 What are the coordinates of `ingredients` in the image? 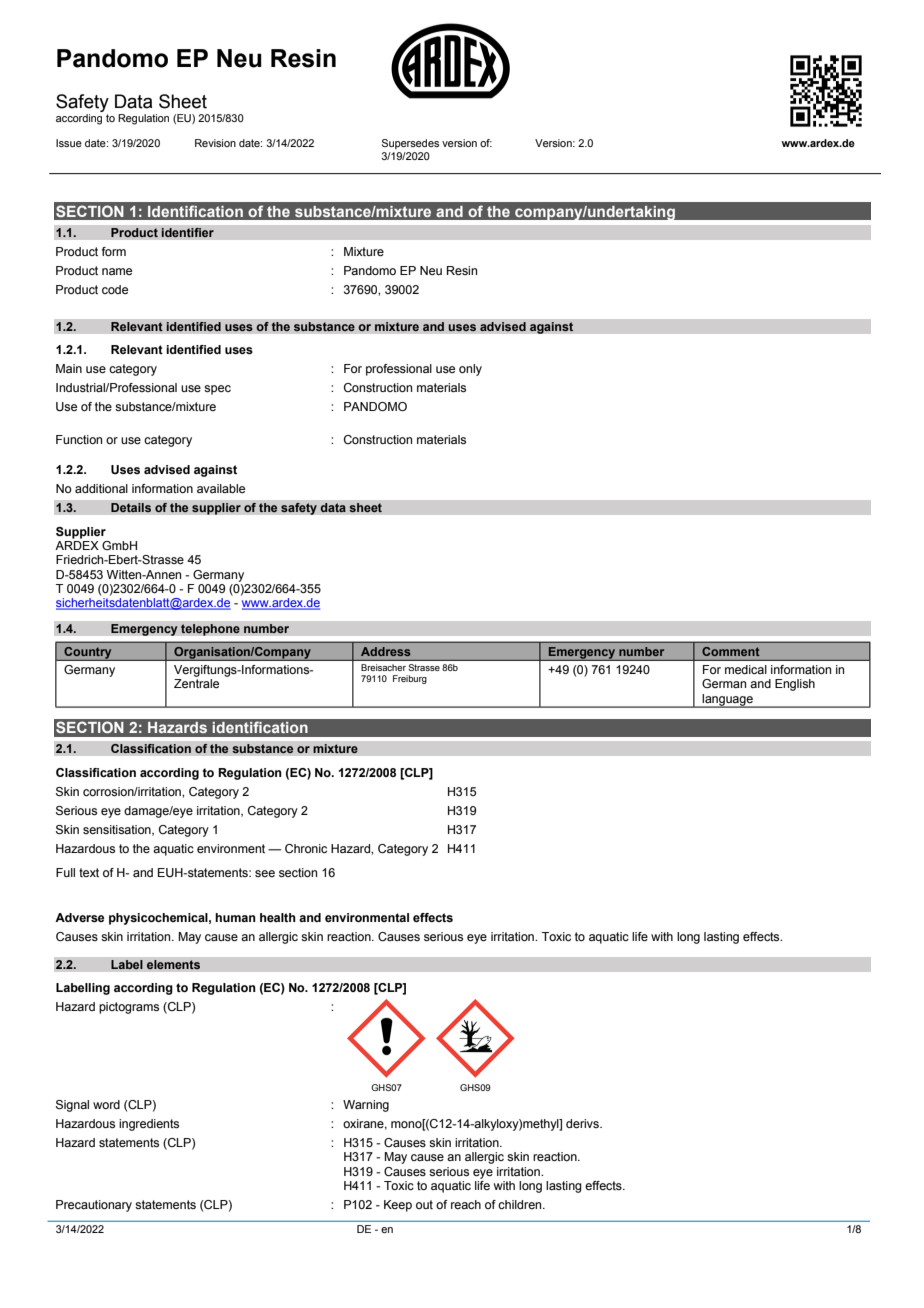 It's located at (149, 1125).
